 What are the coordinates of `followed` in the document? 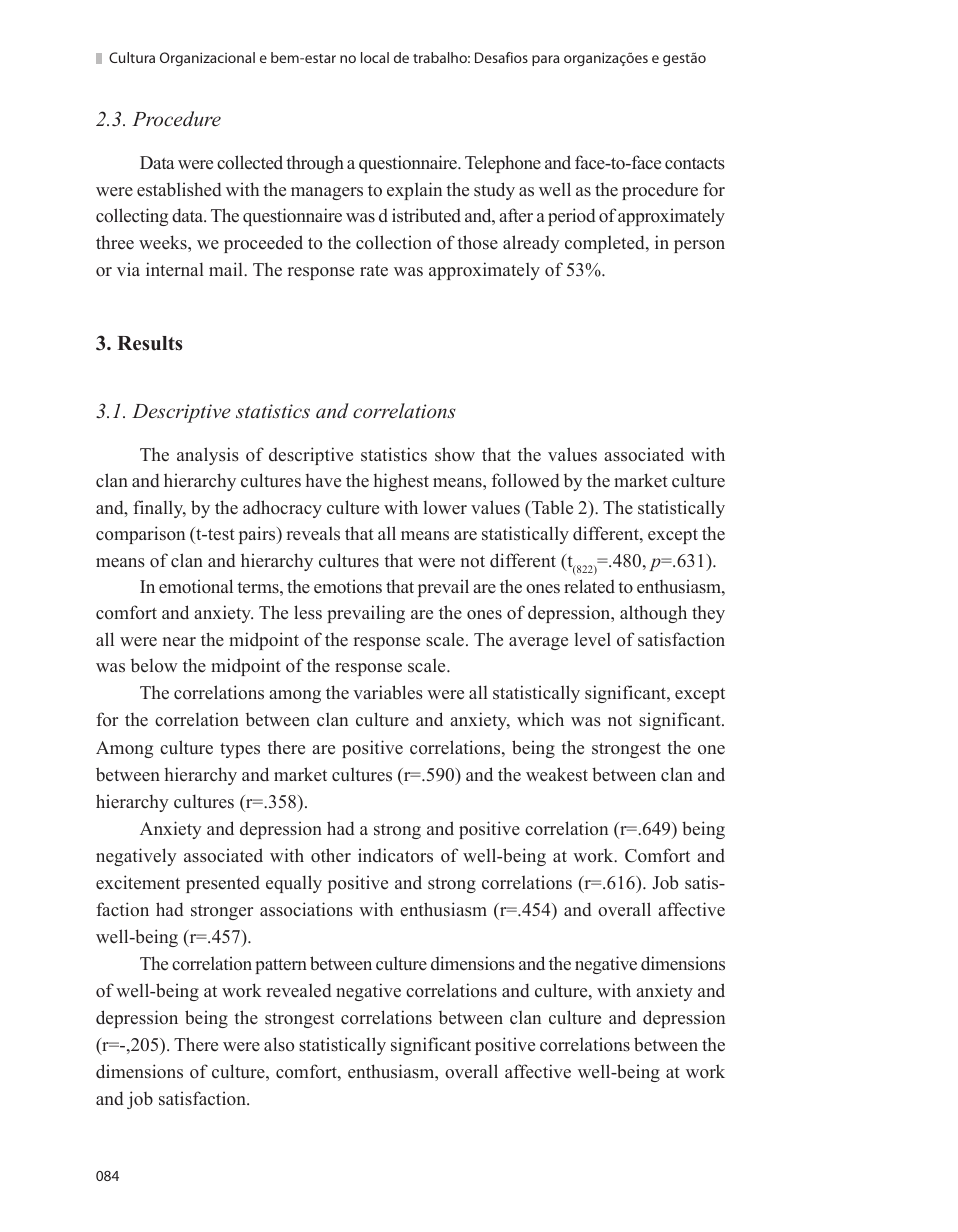 It's located at (526, 480).
